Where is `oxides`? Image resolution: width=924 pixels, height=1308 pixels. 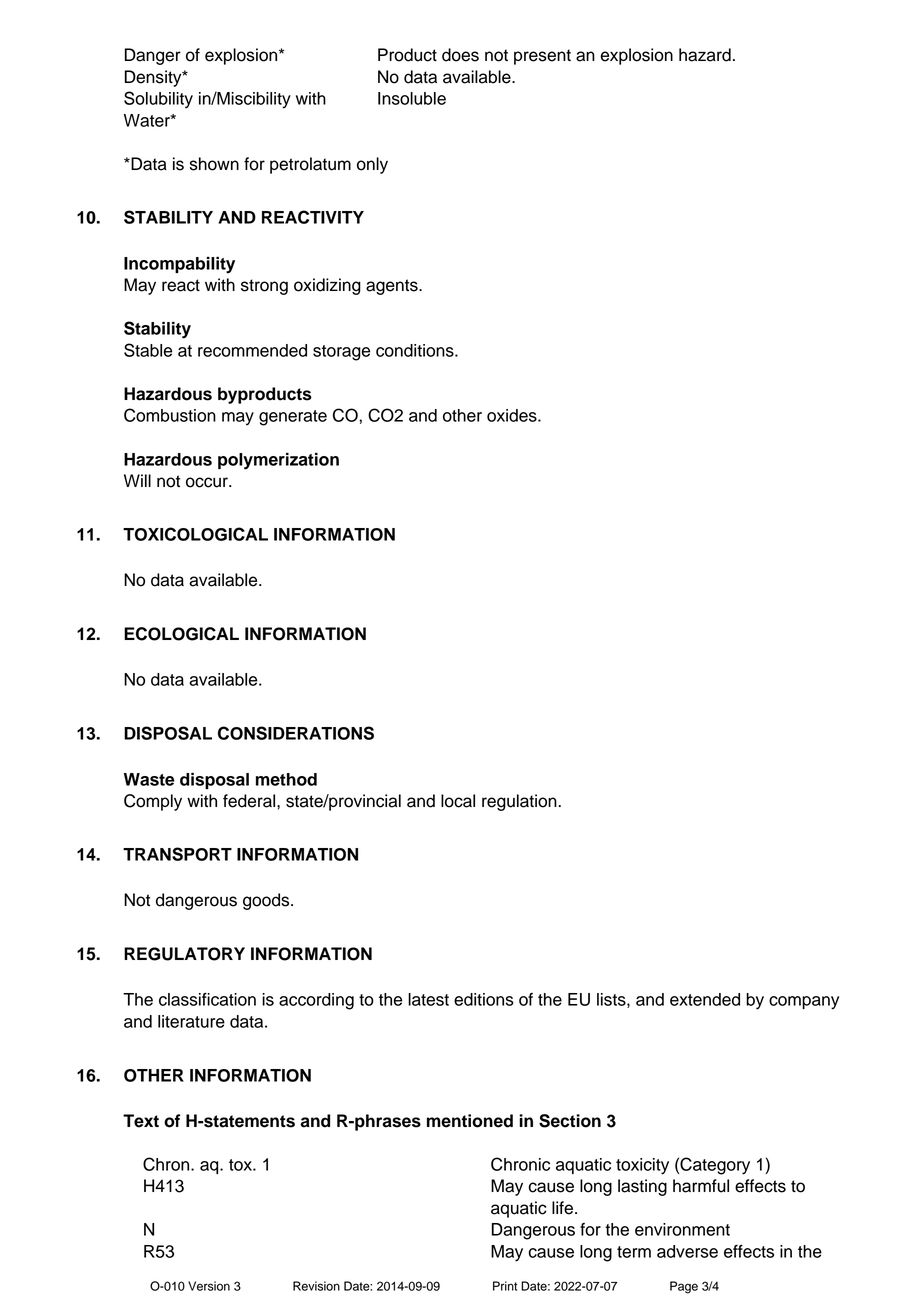 oxides is located at coordinates (513, 415).
